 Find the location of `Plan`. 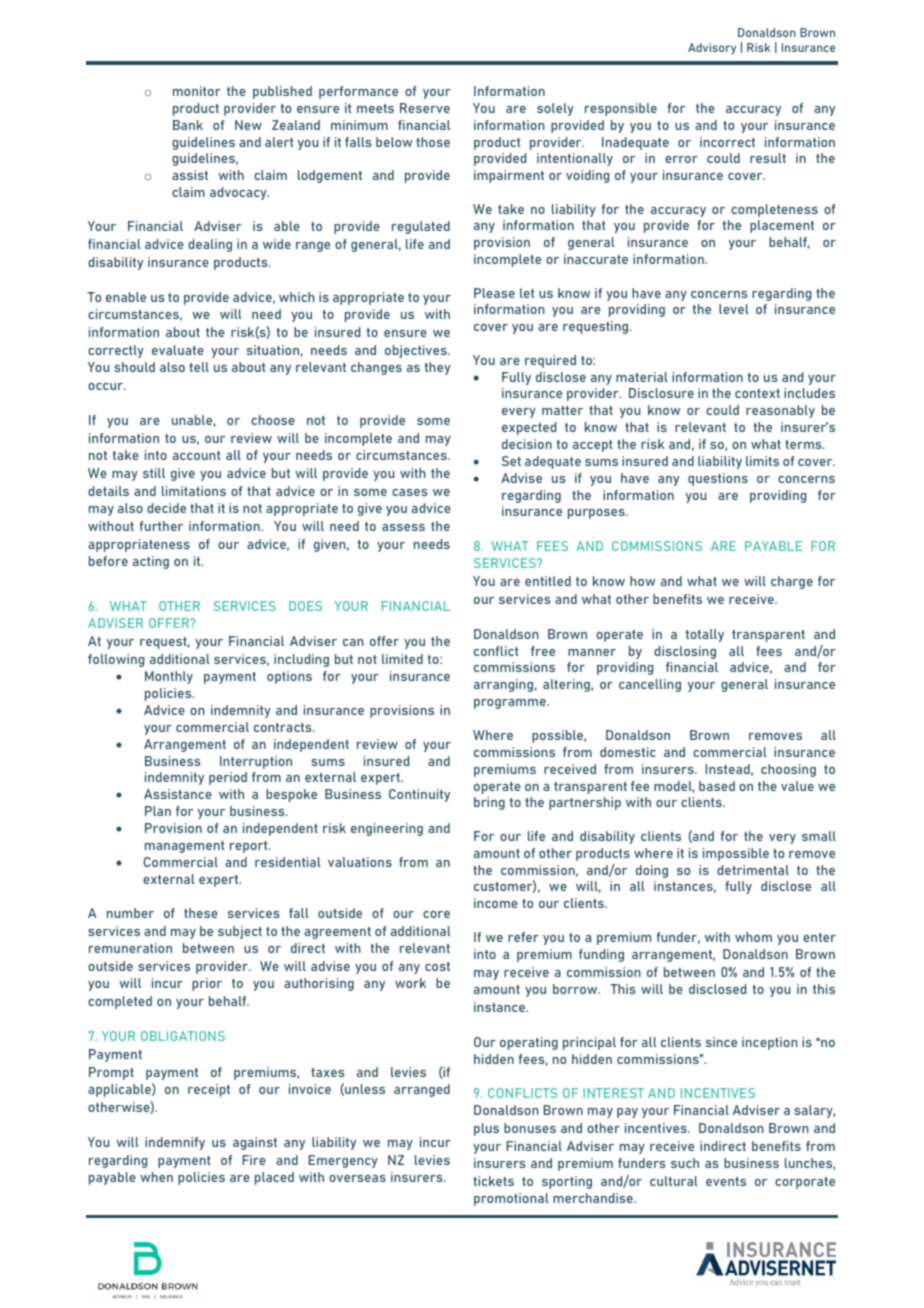

Plan is located at coordinates (158, 811).
